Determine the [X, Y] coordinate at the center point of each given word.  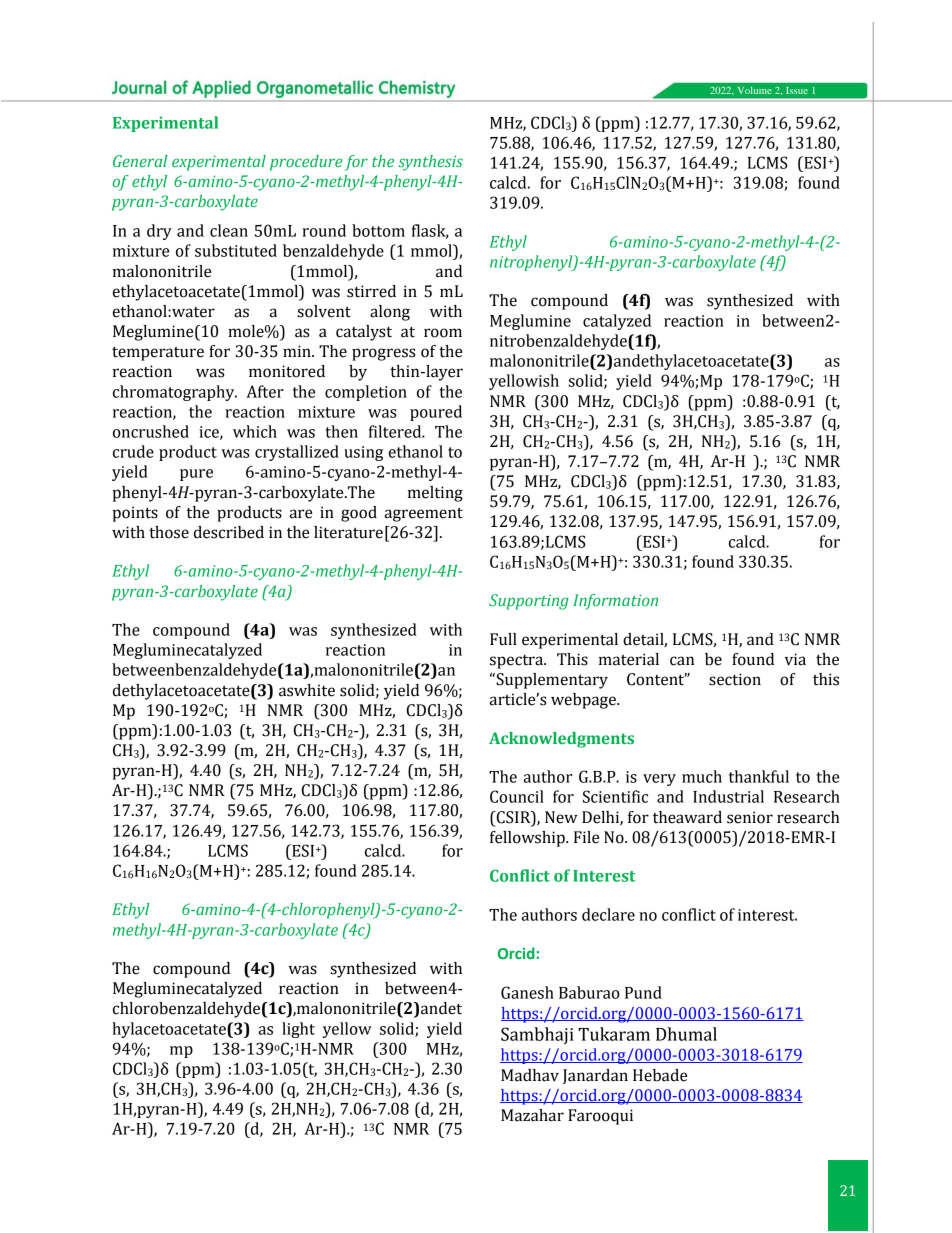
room [443, 333]
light [298, 1030]
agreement [424, 515]
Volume [754, 90]
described [229, 532]
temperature [158, 353]
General [140, 161]
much [702, 776]
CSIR [513, 817]
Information [615, 602]
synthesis [430, 163]
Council [517, 796]
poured [436, 413]
